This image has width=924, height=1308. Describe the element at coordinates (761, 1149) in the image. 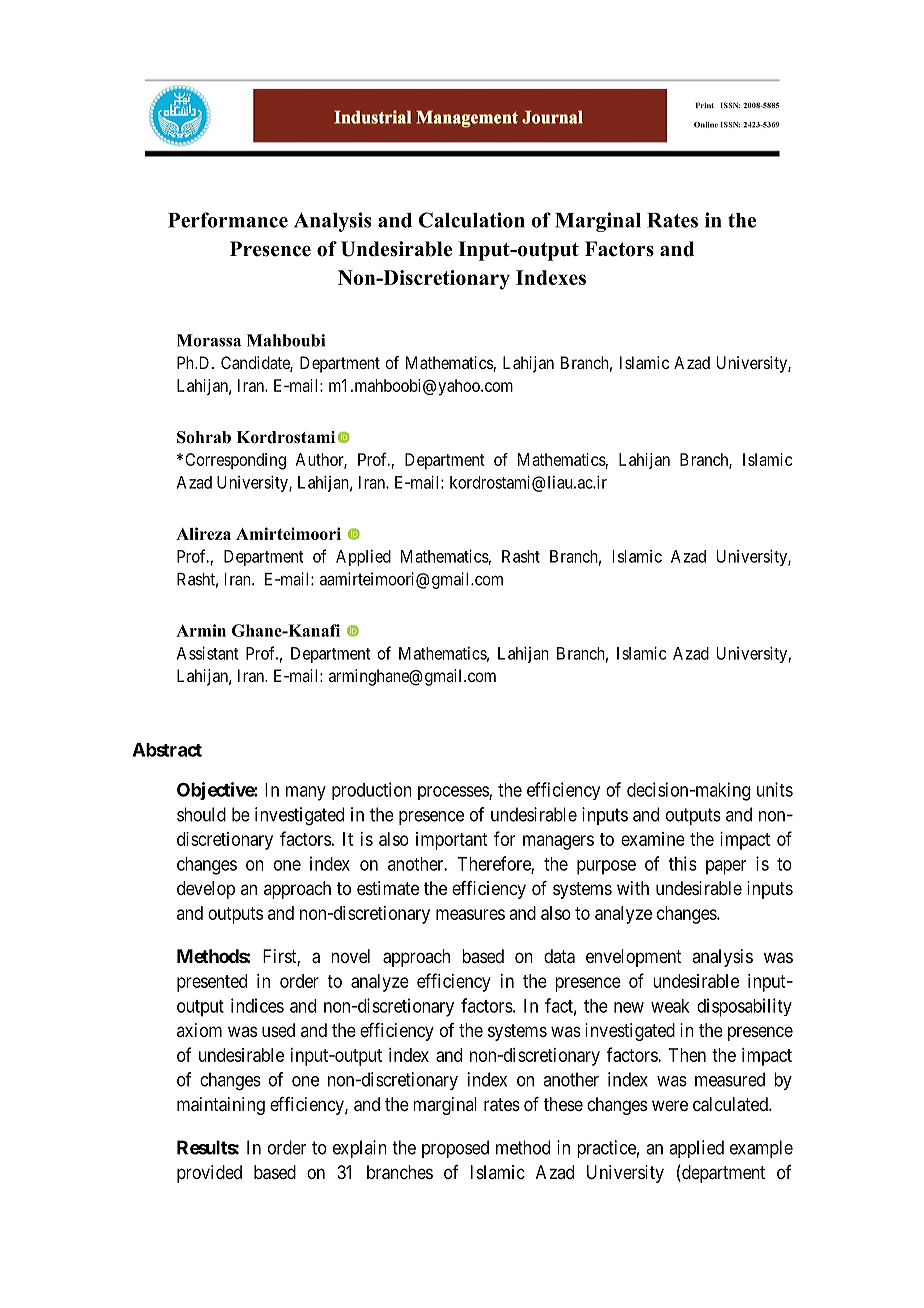

I see `example` at that location.
